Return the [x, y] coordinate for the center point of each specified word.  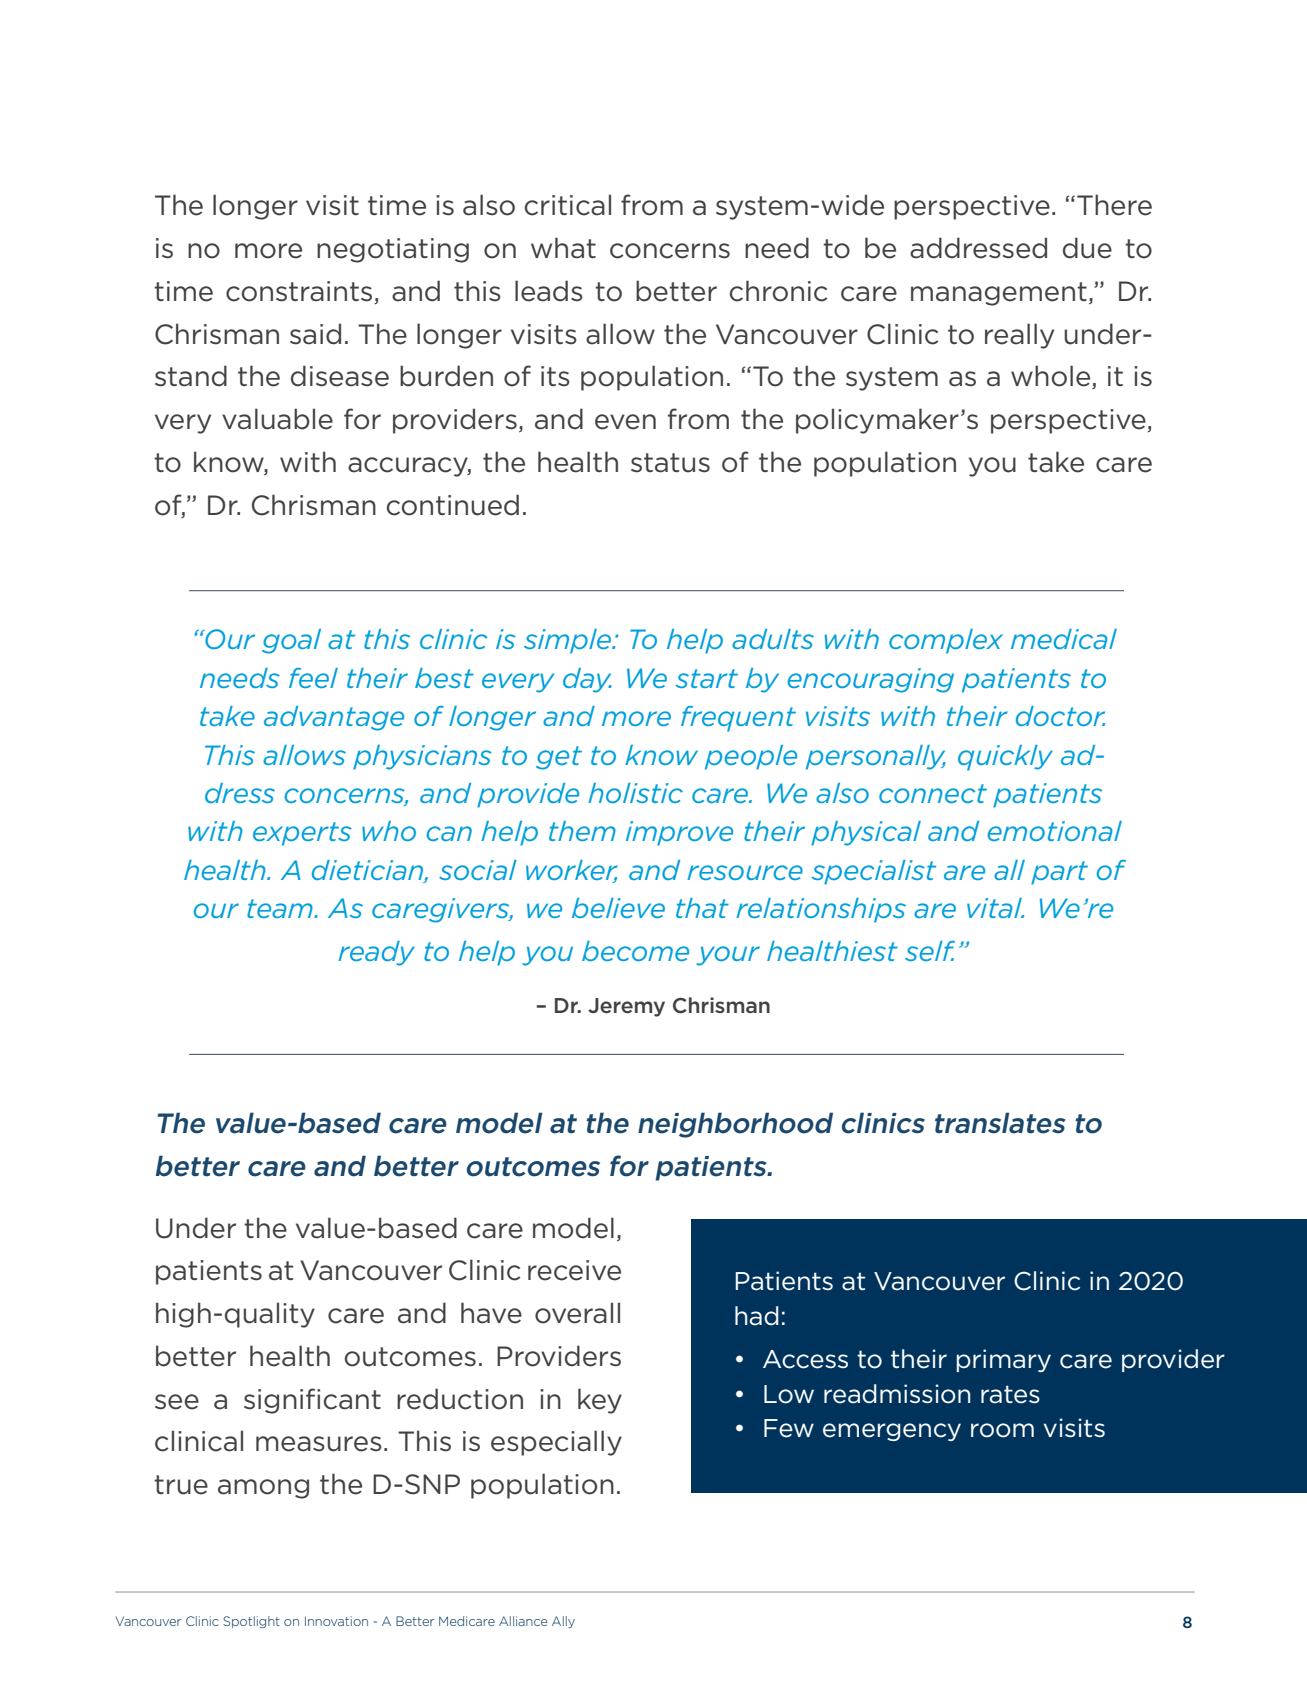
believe [618, 908]
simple [568, 641]
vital [995, 908]
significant [312, 1401]
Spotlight [251, 1622]
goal [291, 641]
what [563, 248]
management [999, 294]
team [281, 908]
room [1002, 1430]
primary [1003, 1360]
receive [574, 1270]
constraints [300, 292]
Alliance [523, 1621]
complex [946, 641]
